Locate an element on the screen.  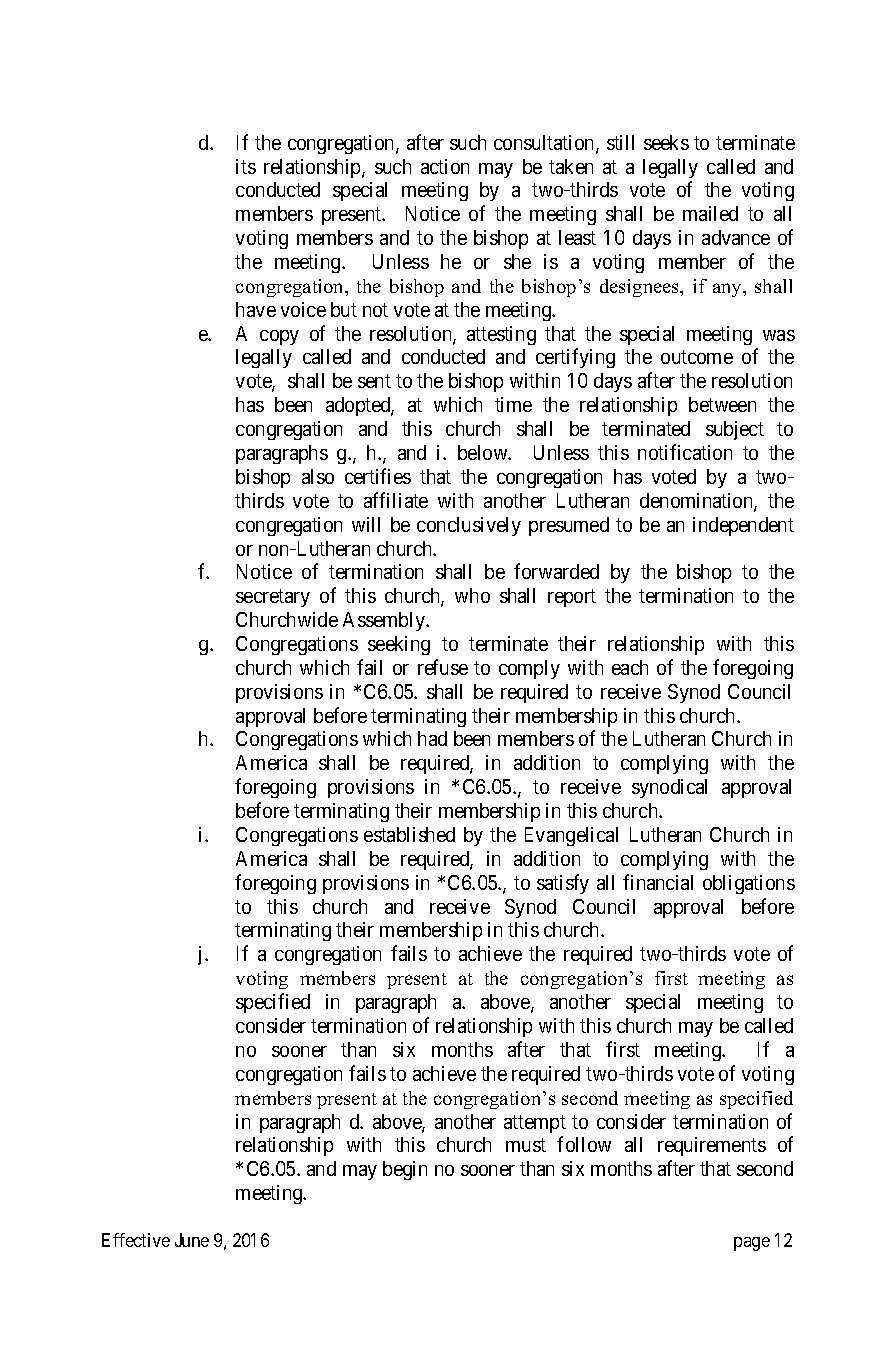
its is located at coordinates (246, 166).
